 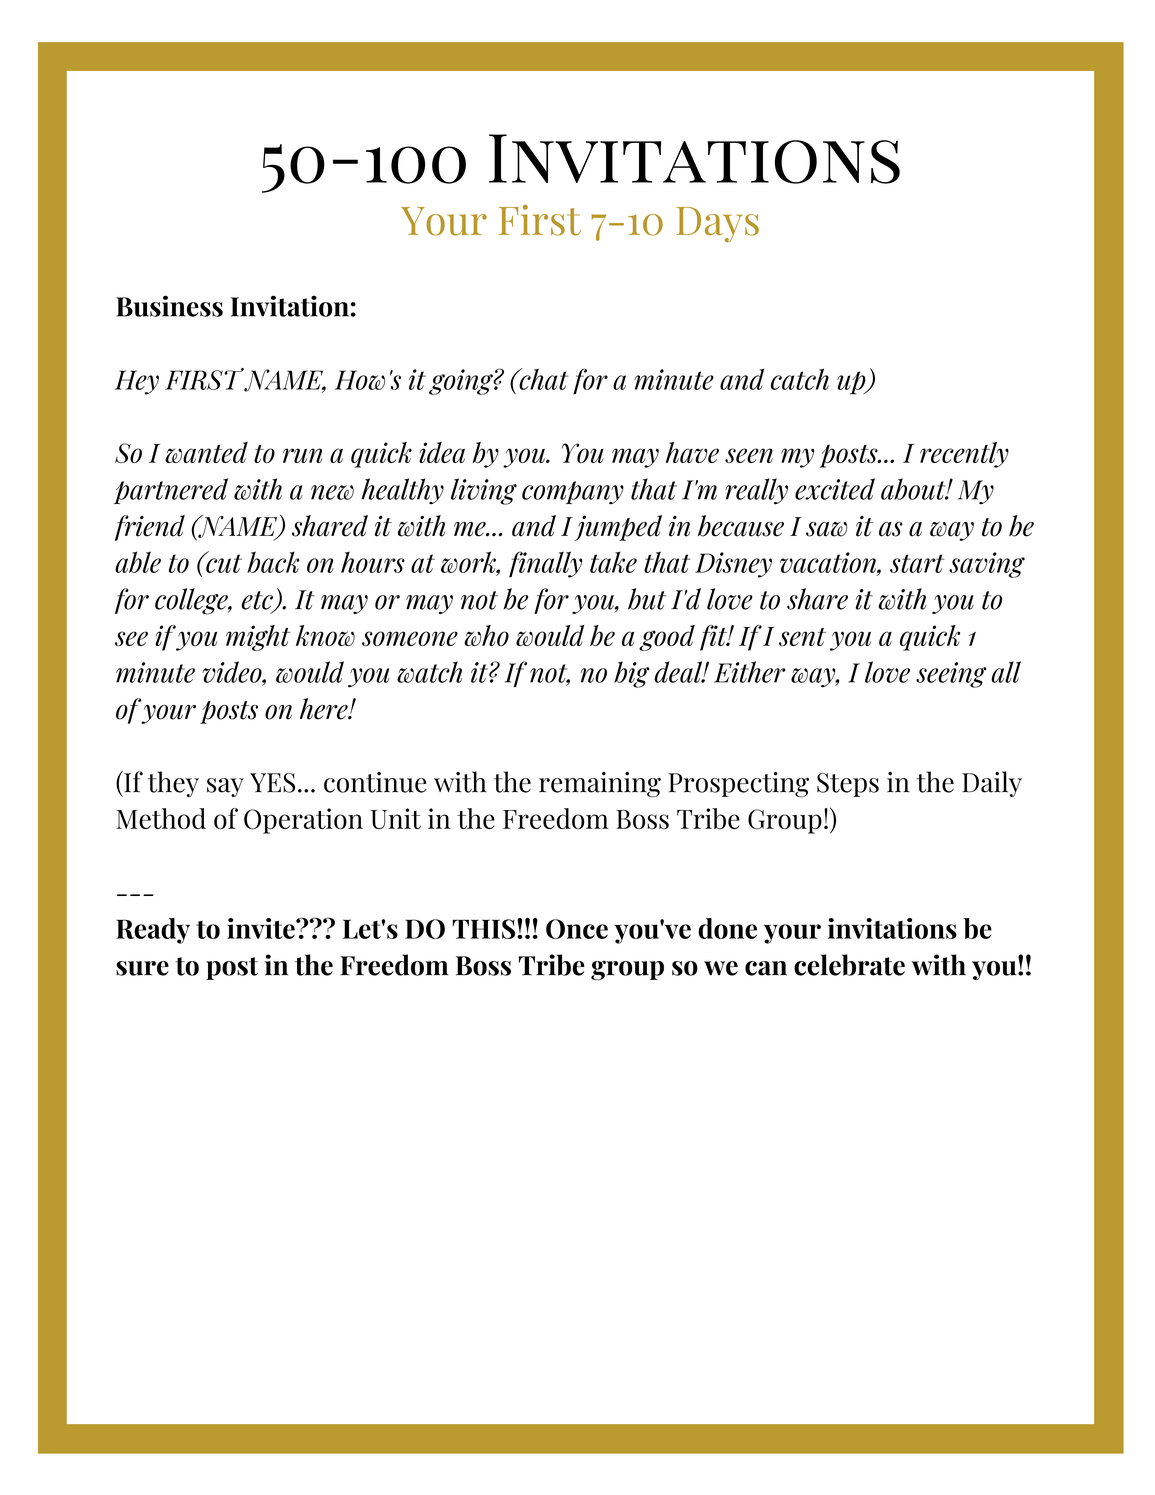 I want to click on Steps, so click(x=848, y=785).
